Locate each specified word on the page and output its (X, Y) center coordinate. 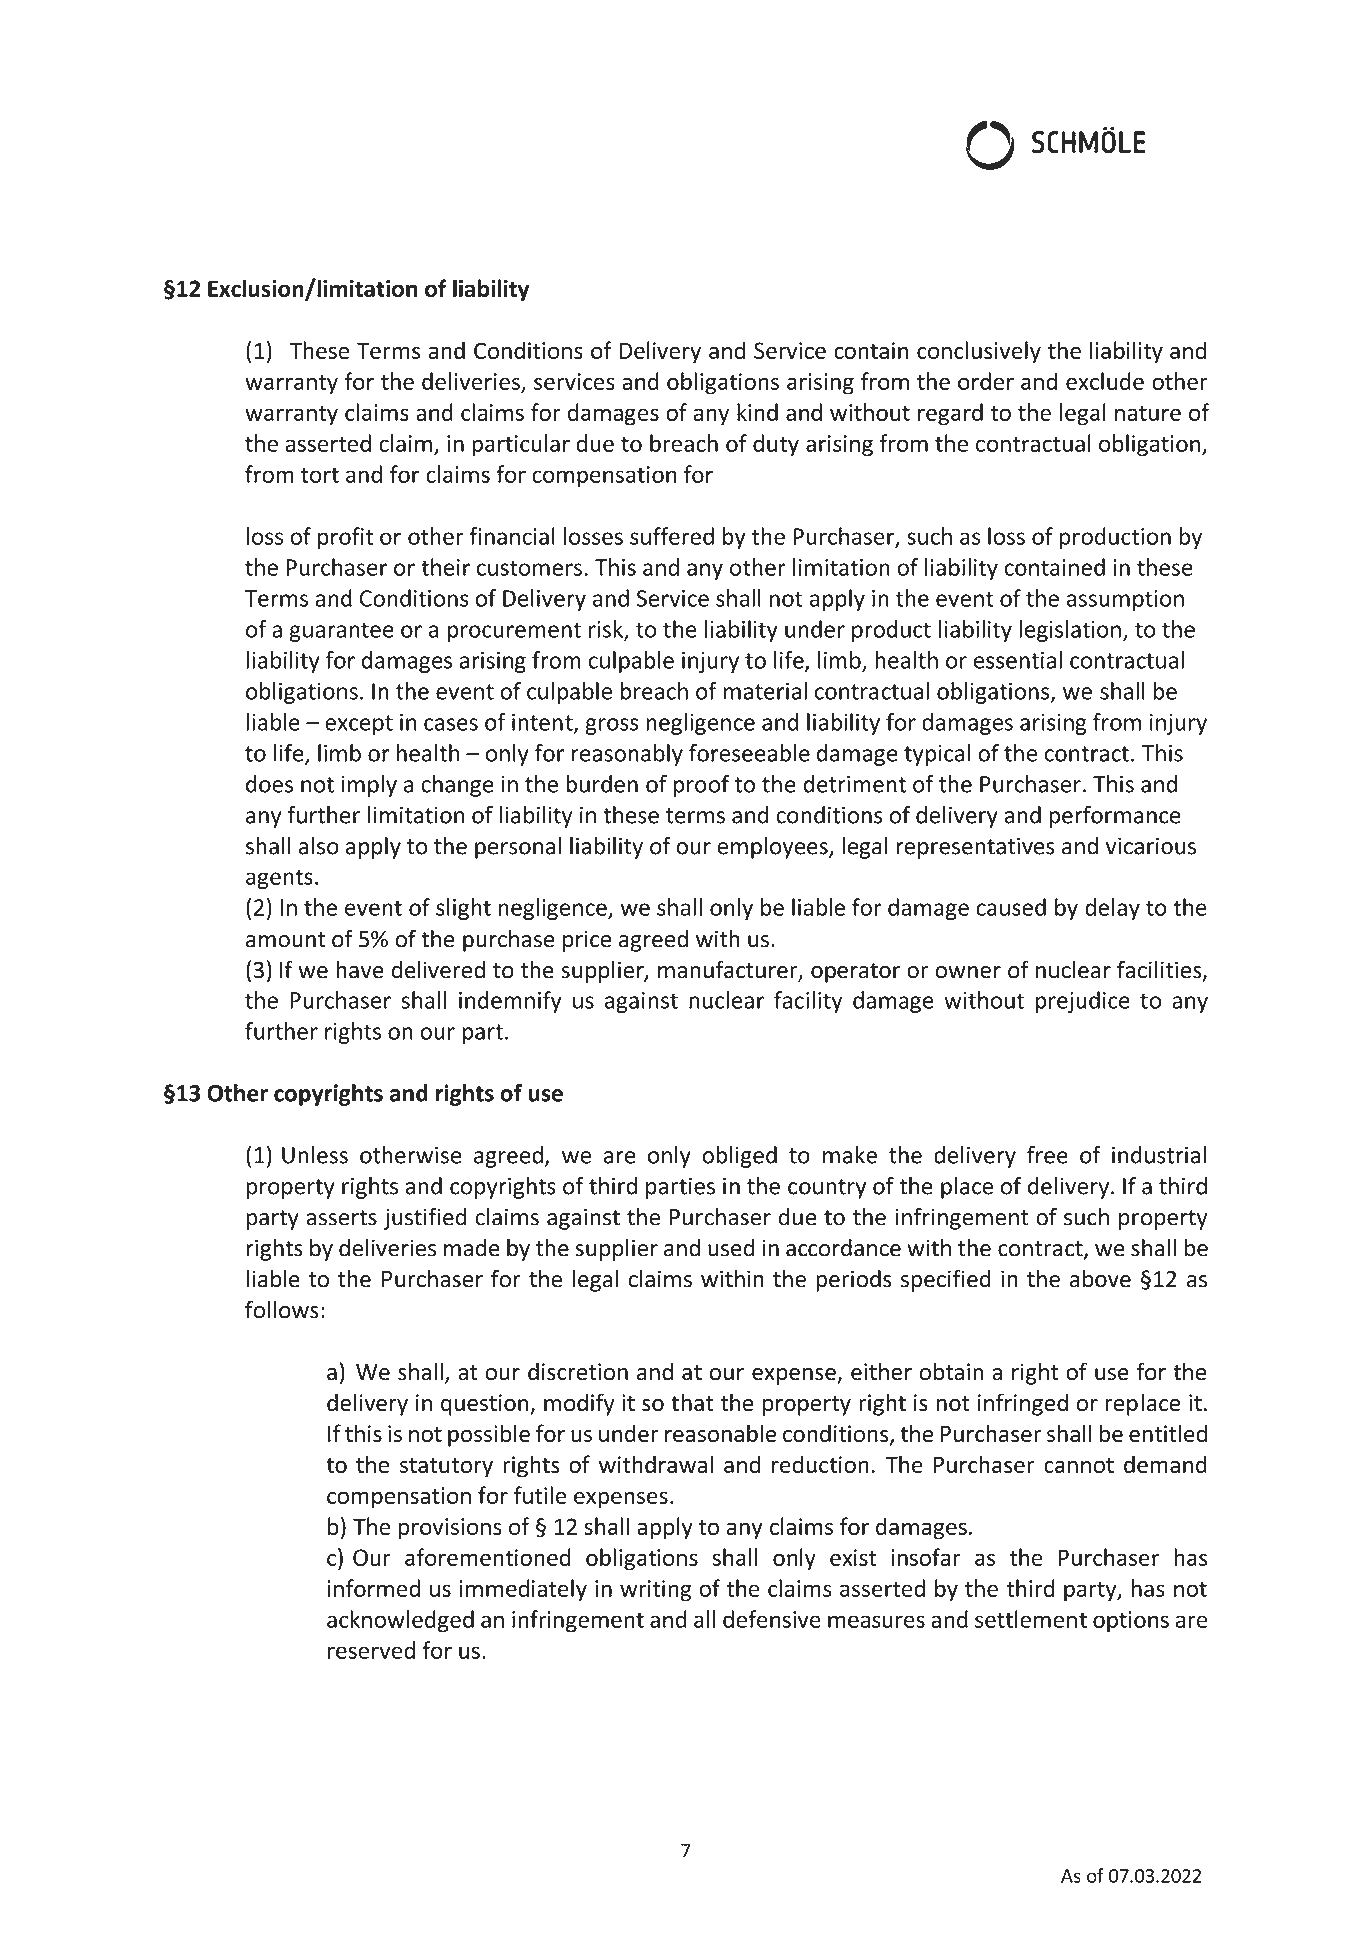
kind (757, 412)
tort (320, 475)
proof (701, 786)
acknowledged (400, 1621)
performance (1115, 817)
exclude (1105, 381)
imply (369, 786)
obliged (739, 1157)
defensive (772, 1619)
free (1047, 1155)
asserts (342, 1218)
